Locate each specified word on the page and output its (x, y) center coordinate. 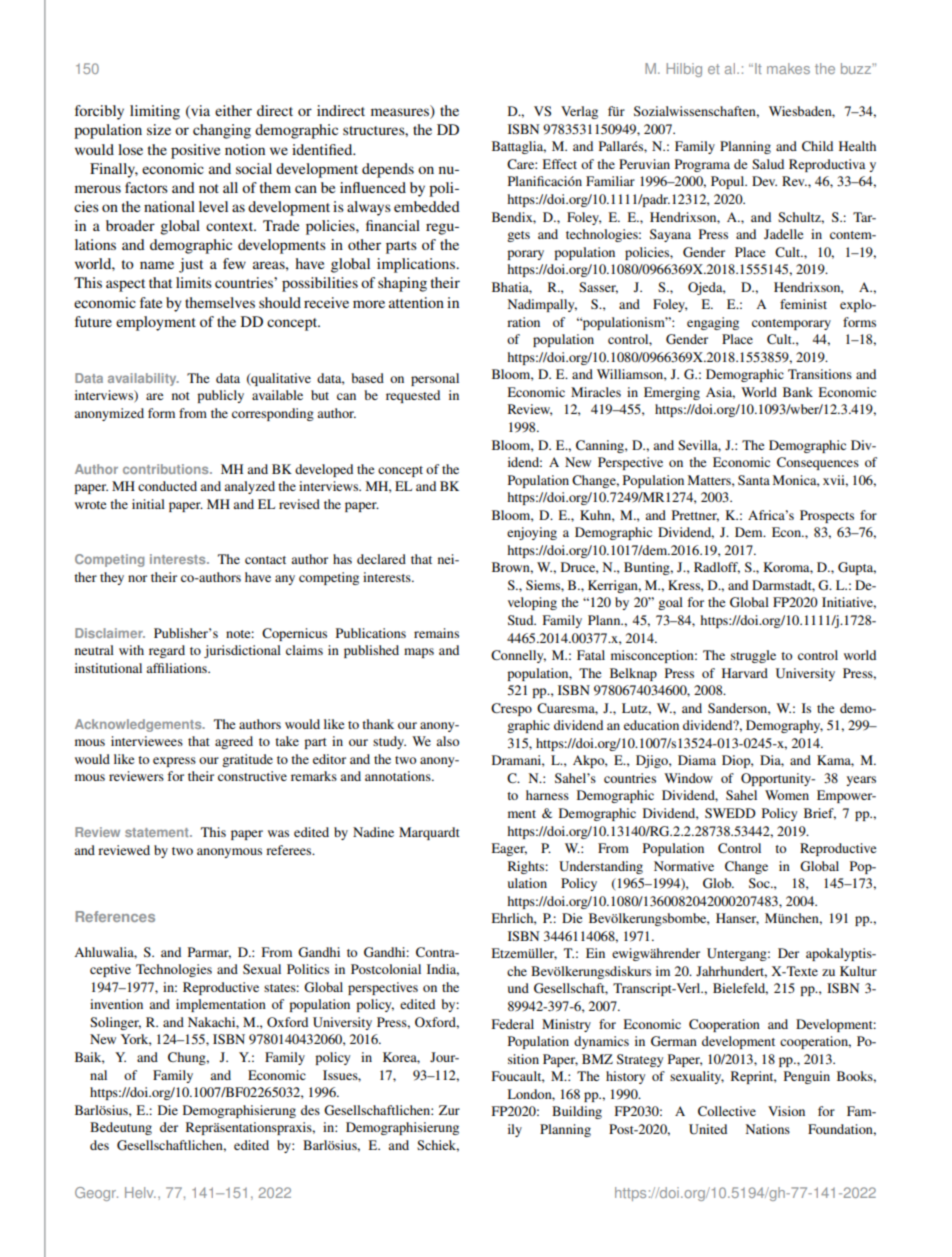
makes (788, 68)
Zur (449, 1110)
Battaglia (519, 147)
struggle (753, 656)
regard (167, 651)
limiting (155, 112)
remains (436, 633)
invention (116, 1004)
